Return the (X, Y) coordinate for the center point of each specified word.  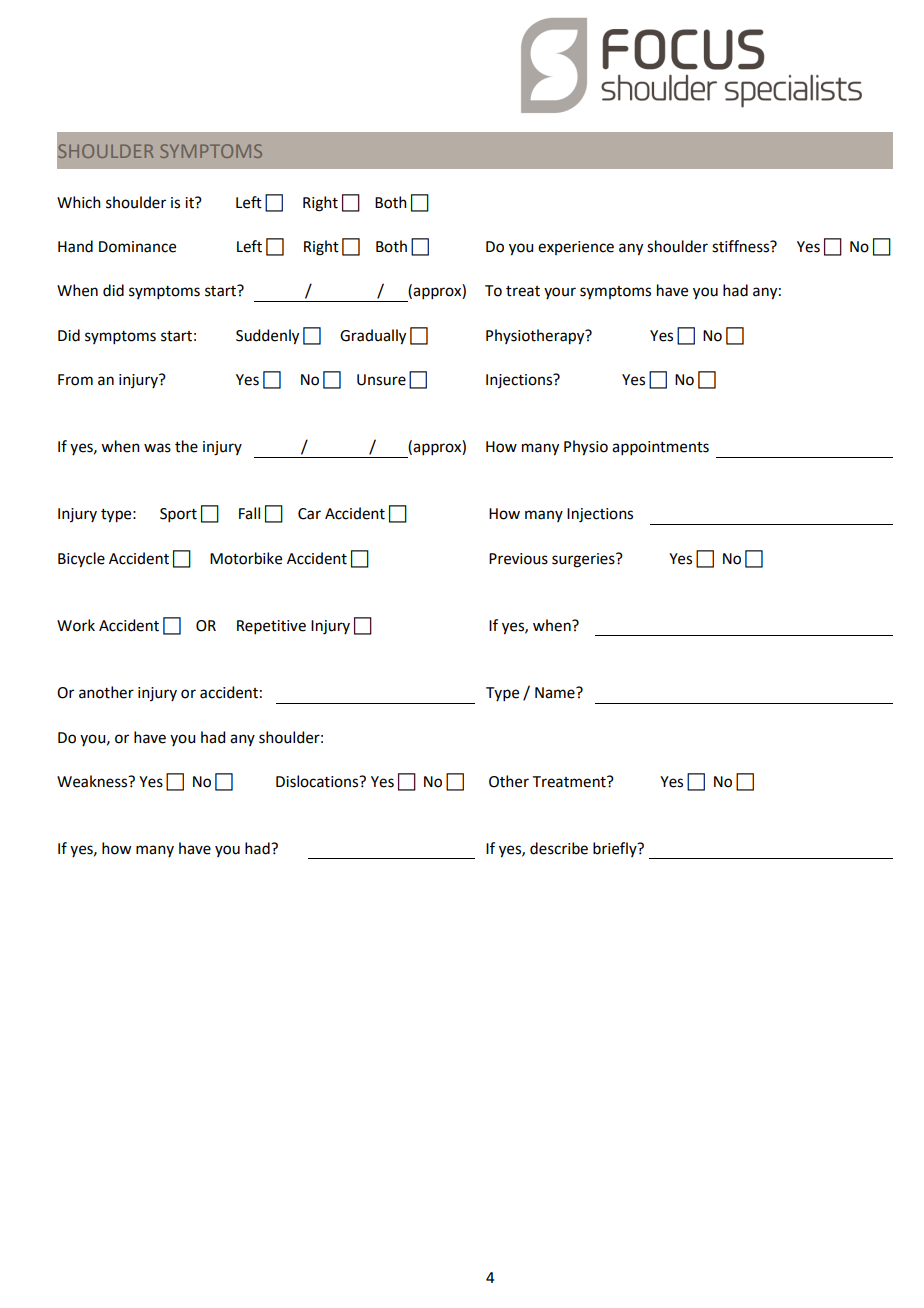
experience (576, 248)
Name (556, 693)
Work (76, 625)
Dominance (137, 247)
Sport (178, 515)
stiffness (742, 246)
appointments (660, 448)
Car (309, 514)
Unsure (381, 380)
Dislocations (318, 781)
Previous (518, 559)
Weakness (93, 781)
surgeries (584, 560)
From (75, 380)
